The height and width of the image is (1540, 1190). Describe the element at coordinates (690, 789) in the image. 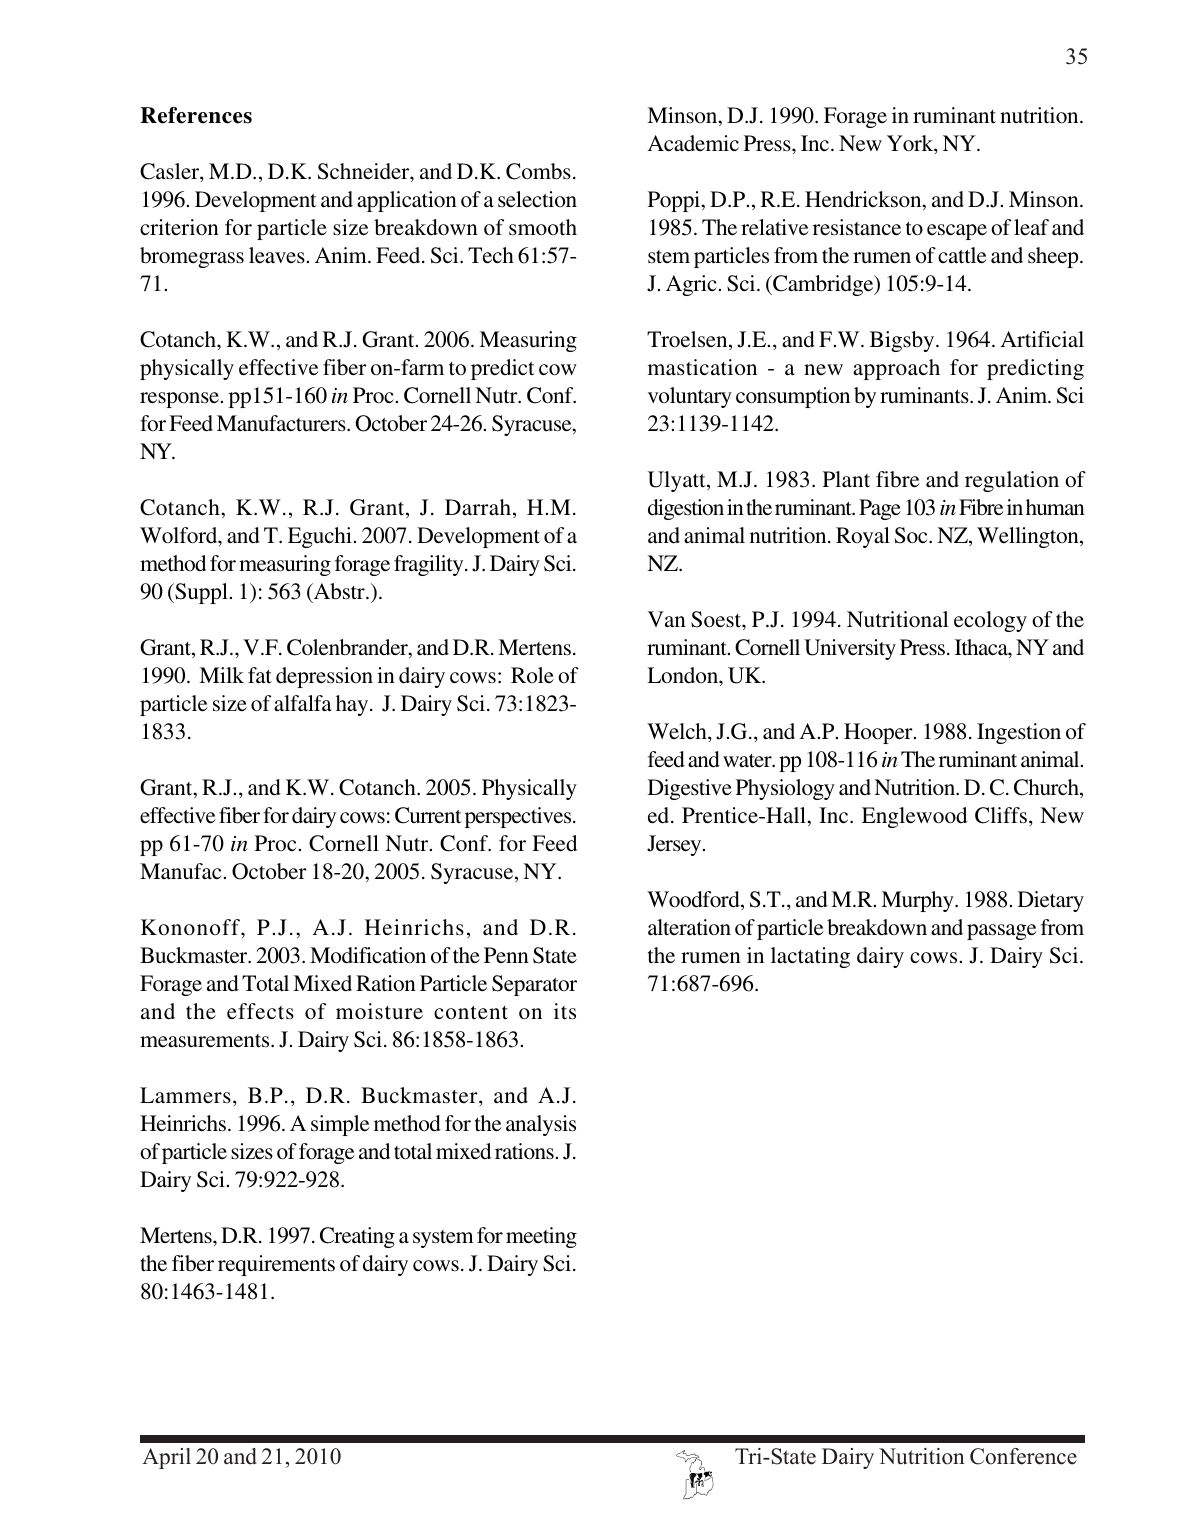

I see `Digestive` at that location.
